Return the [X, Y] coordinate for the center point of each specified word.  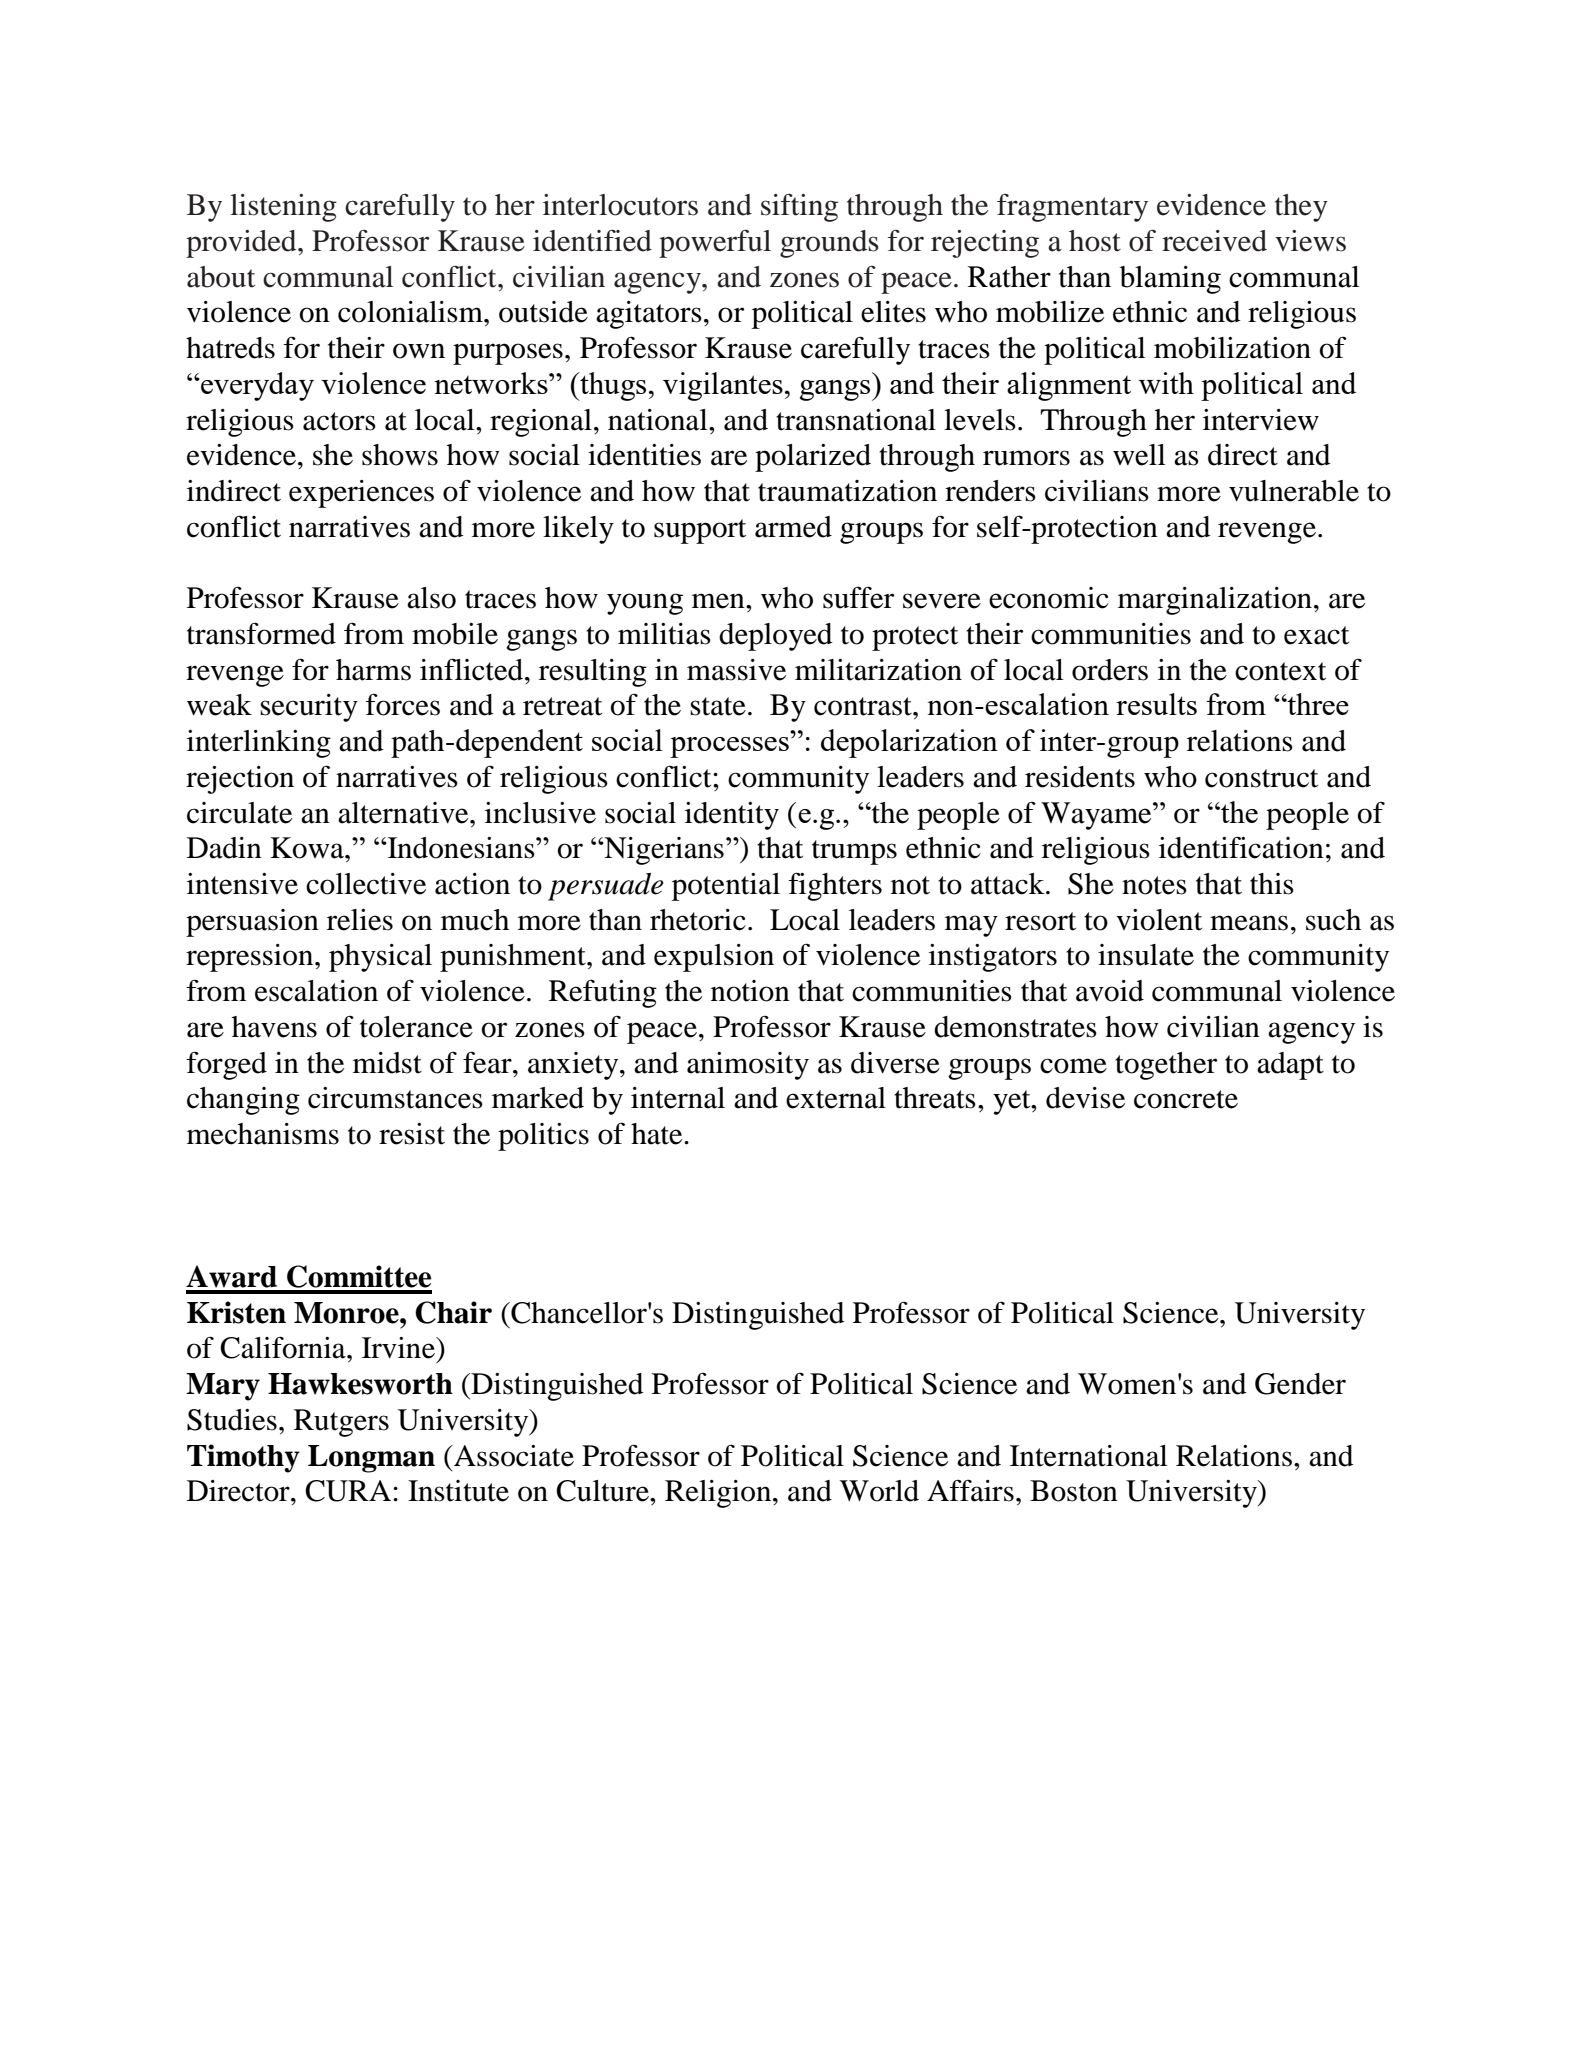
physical [380, 958]
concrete [1186, 1099]
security [309, 708]
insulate [1146, 955]
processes [729, 747]
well [1139, 455]
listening [283, 208]
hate [658, 1134]
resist [412, 1134]
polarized [813, 458]
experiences [361, 494]
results [1156, 704]
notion [750, 991]
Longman [371, 1459]
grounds [829, 244]
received [1214, 241]
